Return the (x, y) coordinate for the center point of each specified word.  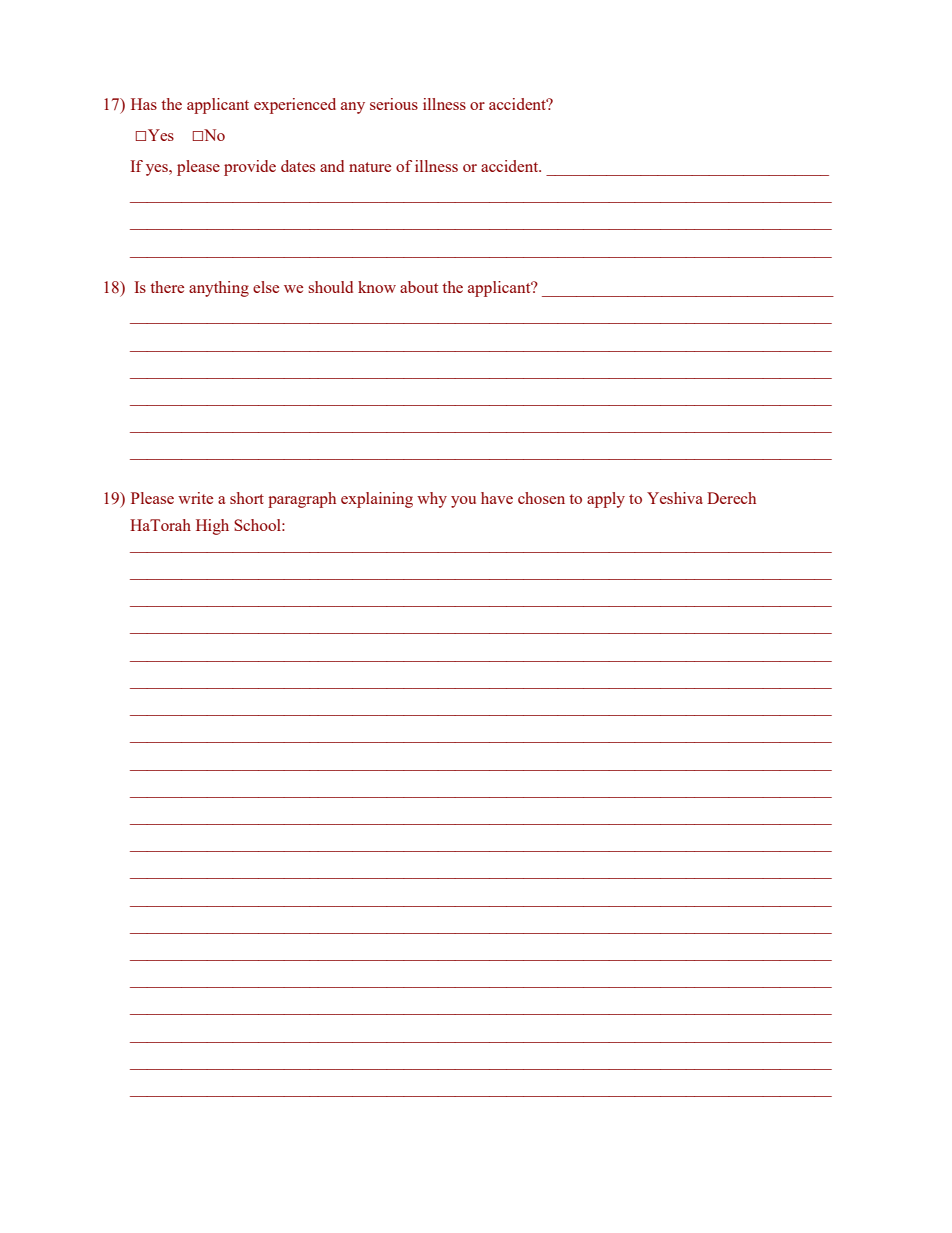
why (432, 500)
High (212, 527)
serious (394, 104)
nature (370, 167)
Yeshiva (675, 498)
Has (144, 104)
